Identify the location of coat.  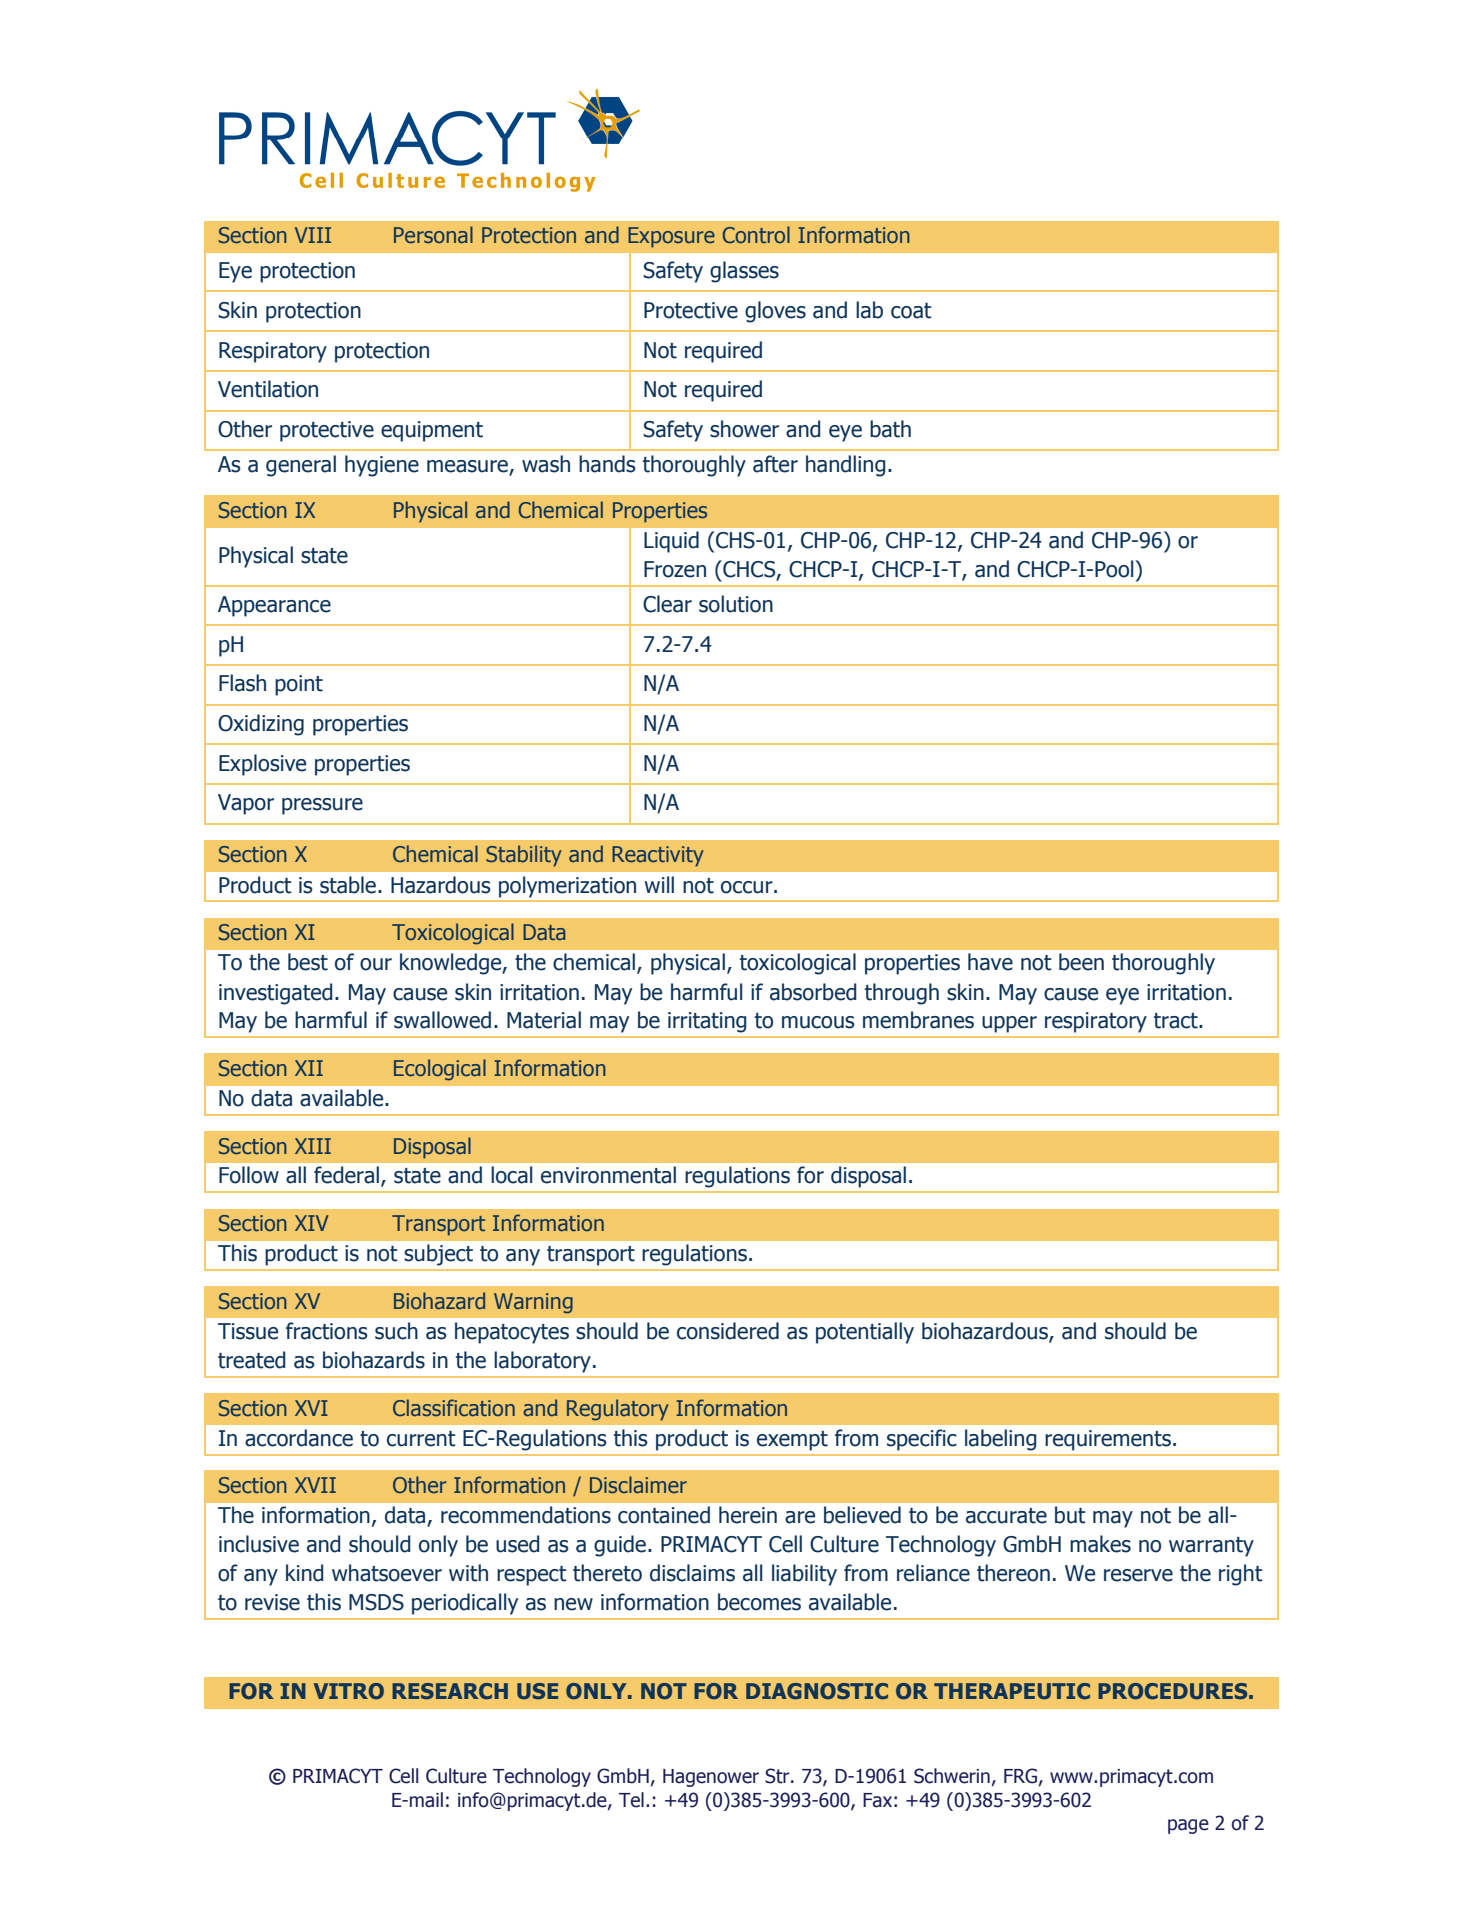
(911, 311).
